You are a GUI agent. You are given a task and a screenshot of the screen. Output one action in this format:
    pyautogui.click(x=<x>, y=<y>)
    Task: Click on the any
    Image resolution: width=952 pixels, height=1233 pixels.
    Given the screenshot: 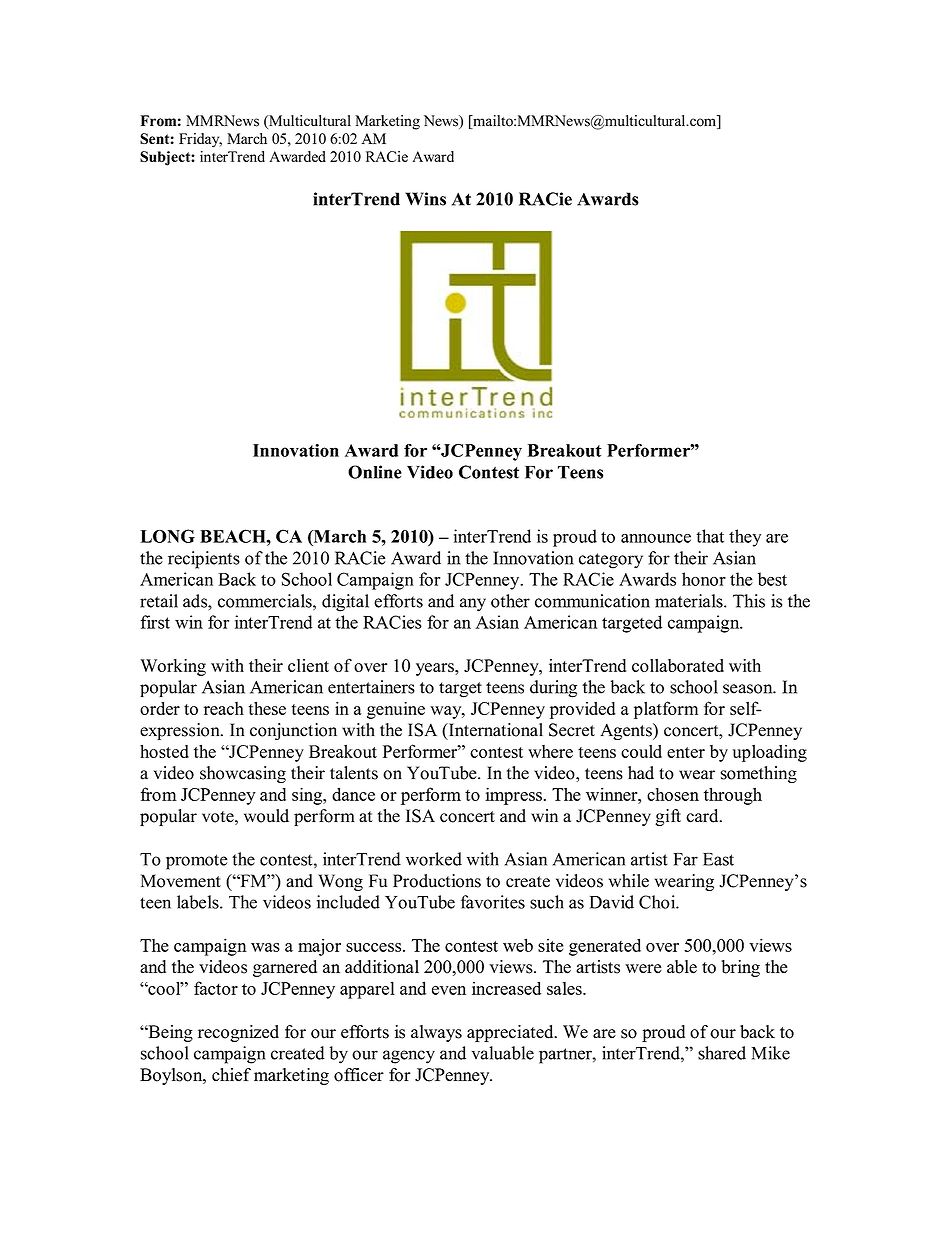 What is the action you would take?
    pyautogui.click(x=473, y=605)
